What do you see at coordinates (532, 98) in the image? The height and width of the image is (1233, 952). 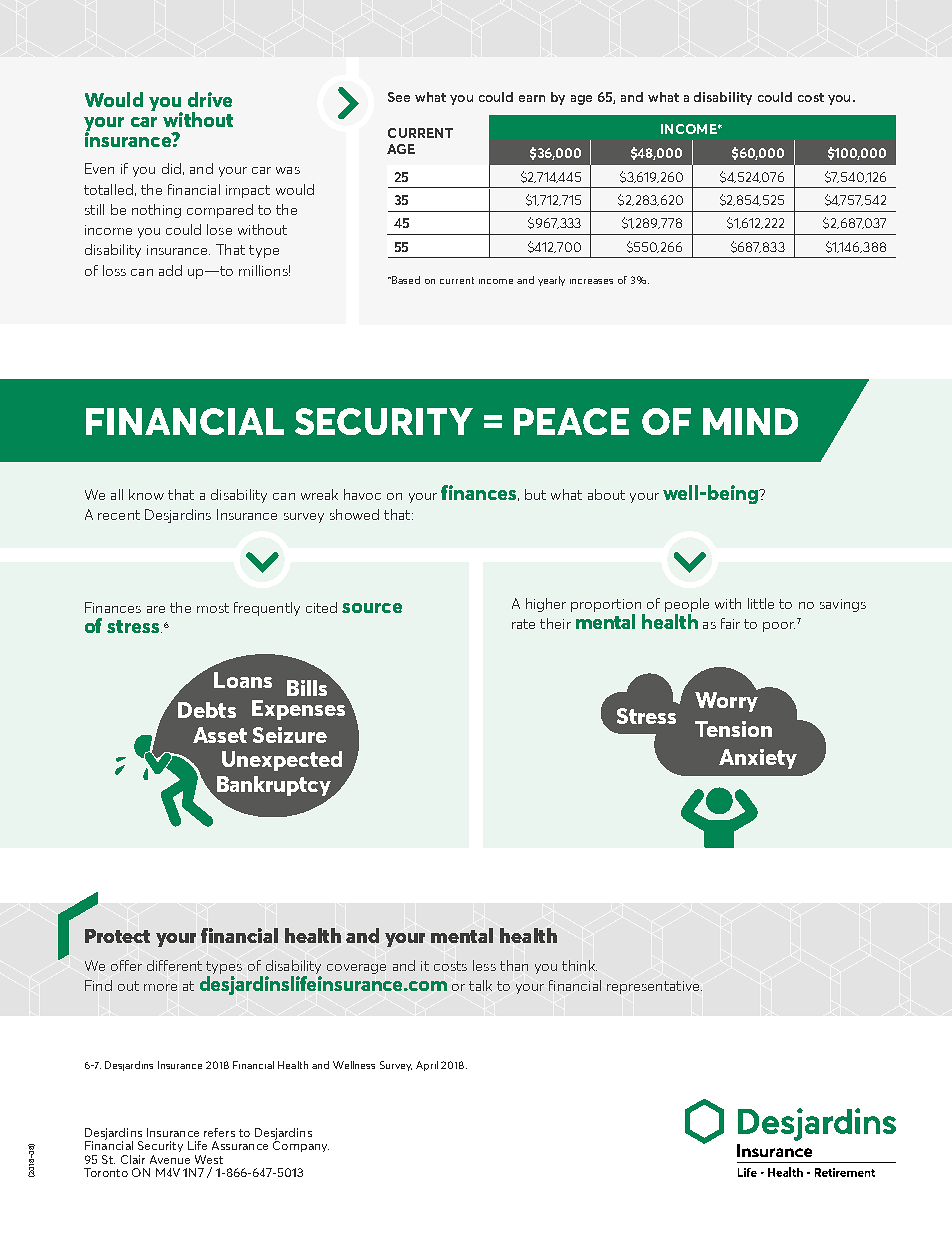 I see `earn` at bounding box center [532, 98].
